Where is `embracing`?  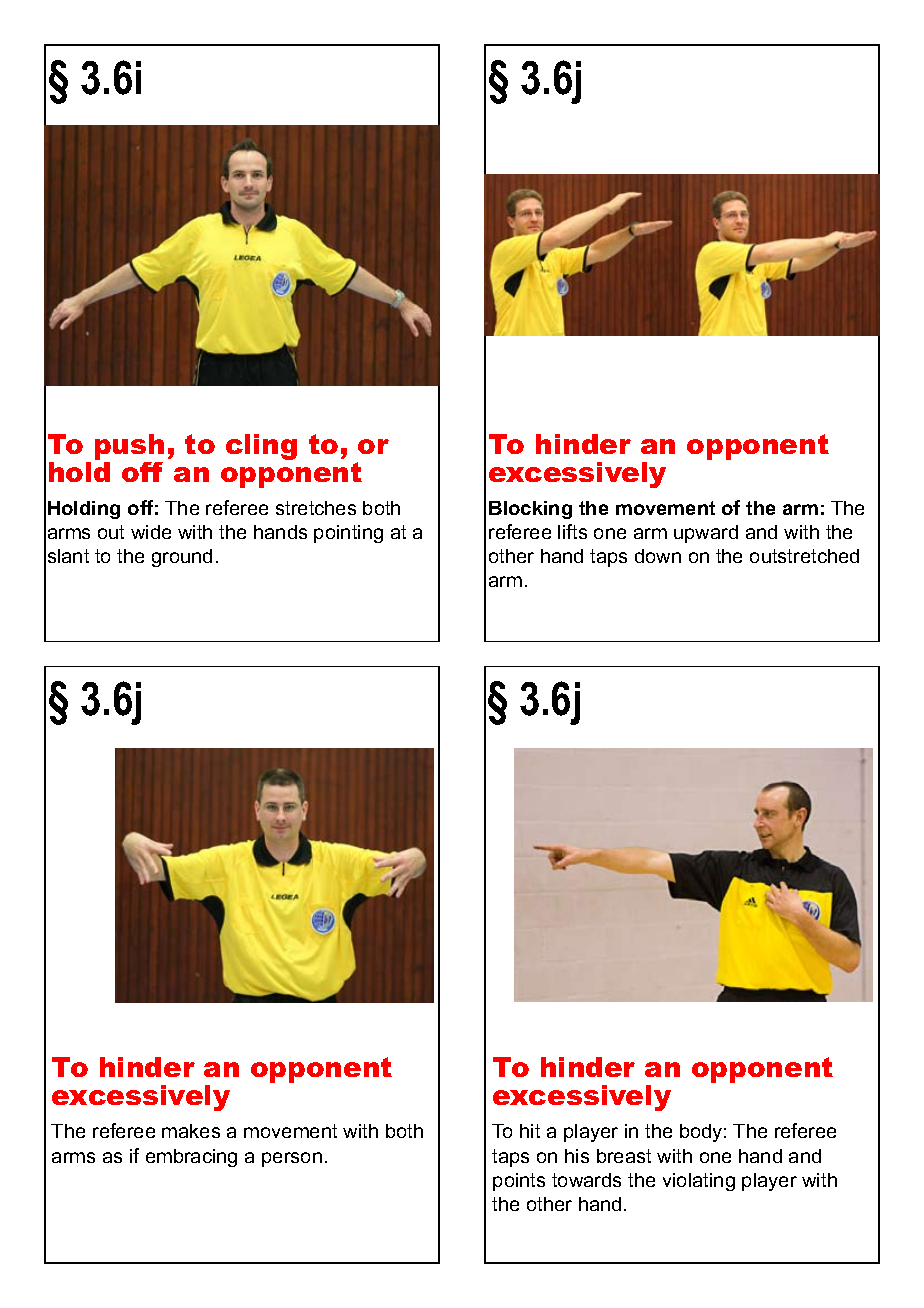
embracing is located at coordinates (191, 1158).
